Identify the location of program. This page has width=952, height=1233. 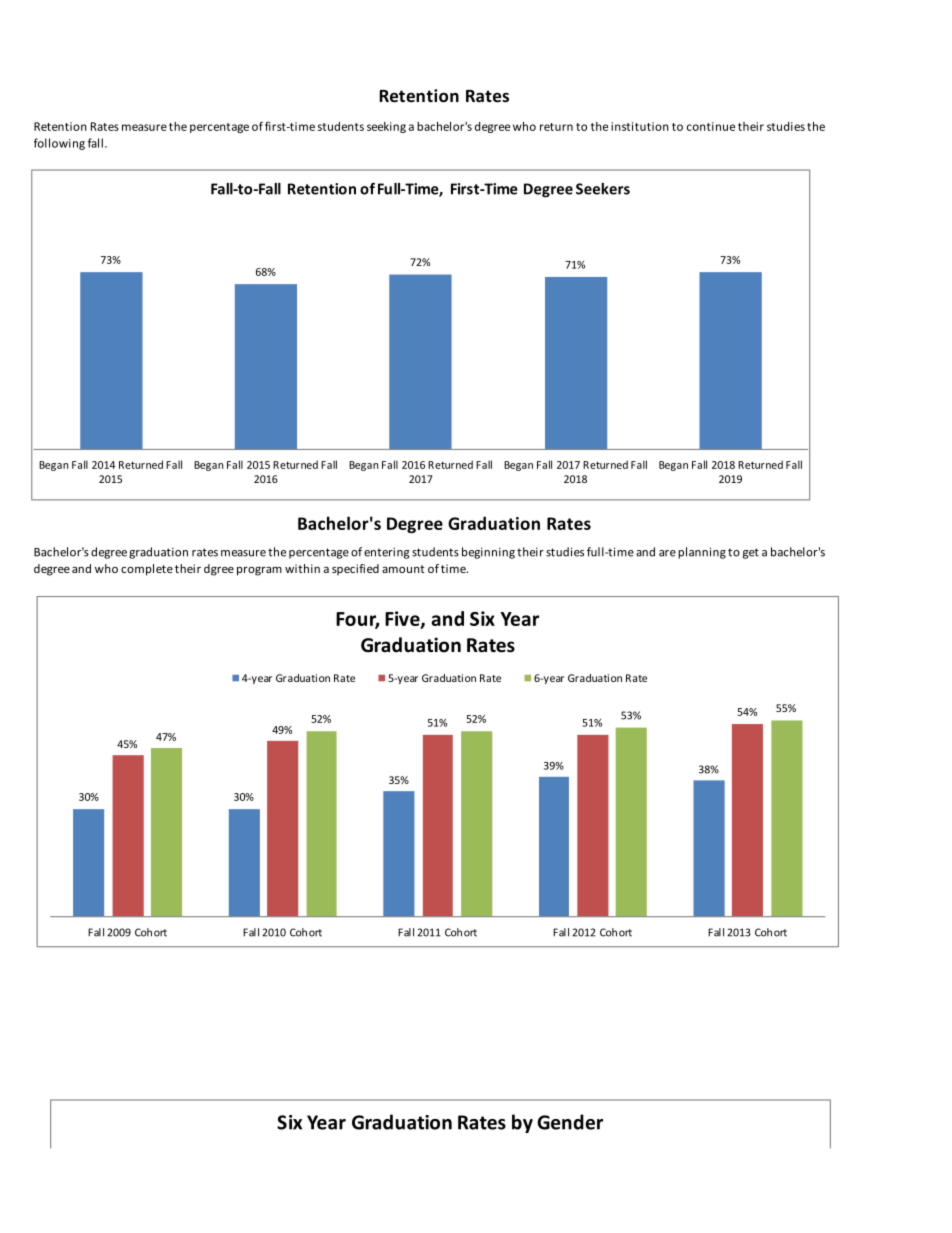
(259, 571).
